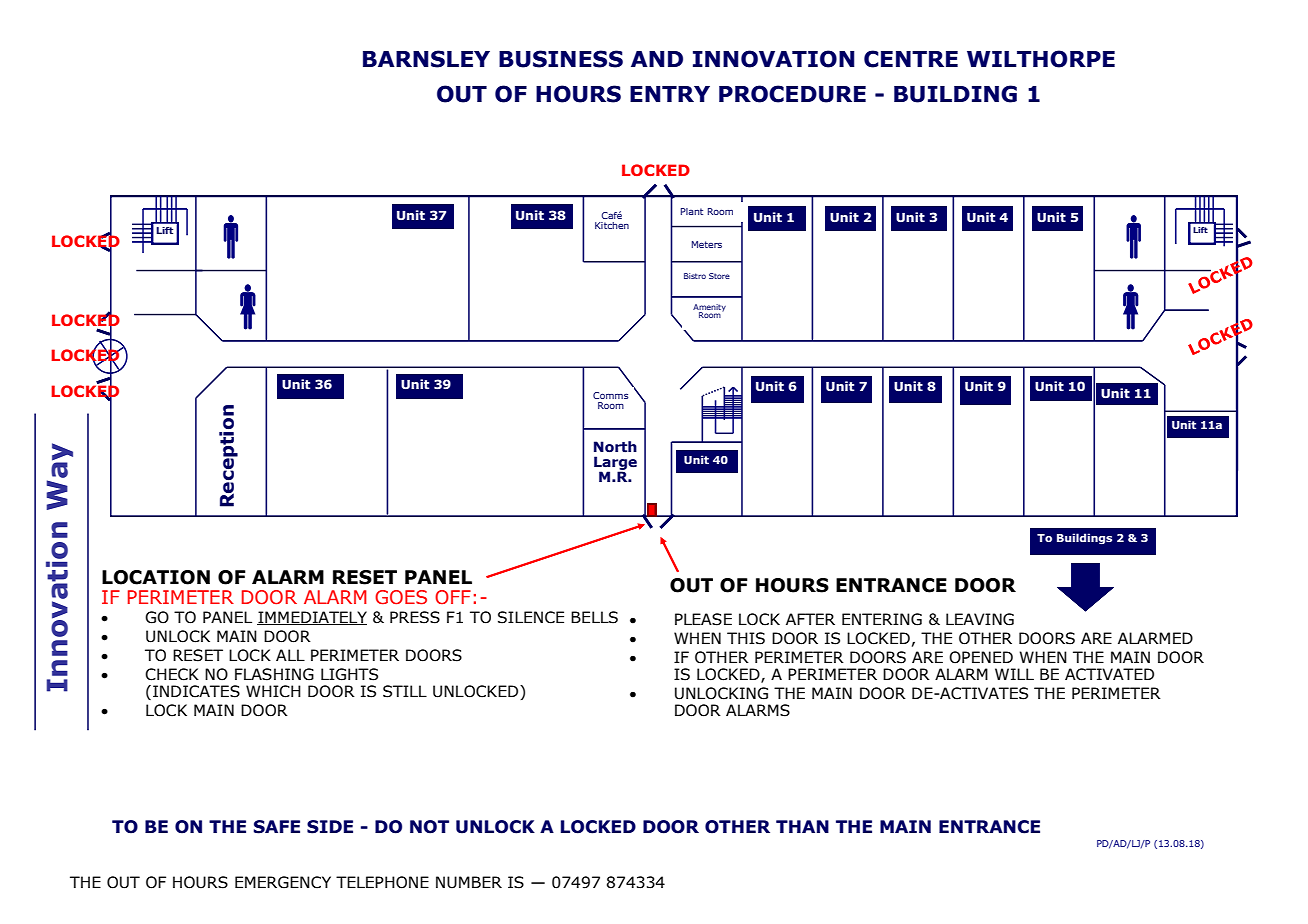 The image size is (1308, 924). I want to click on BUSINESS, so click(561, 59).
